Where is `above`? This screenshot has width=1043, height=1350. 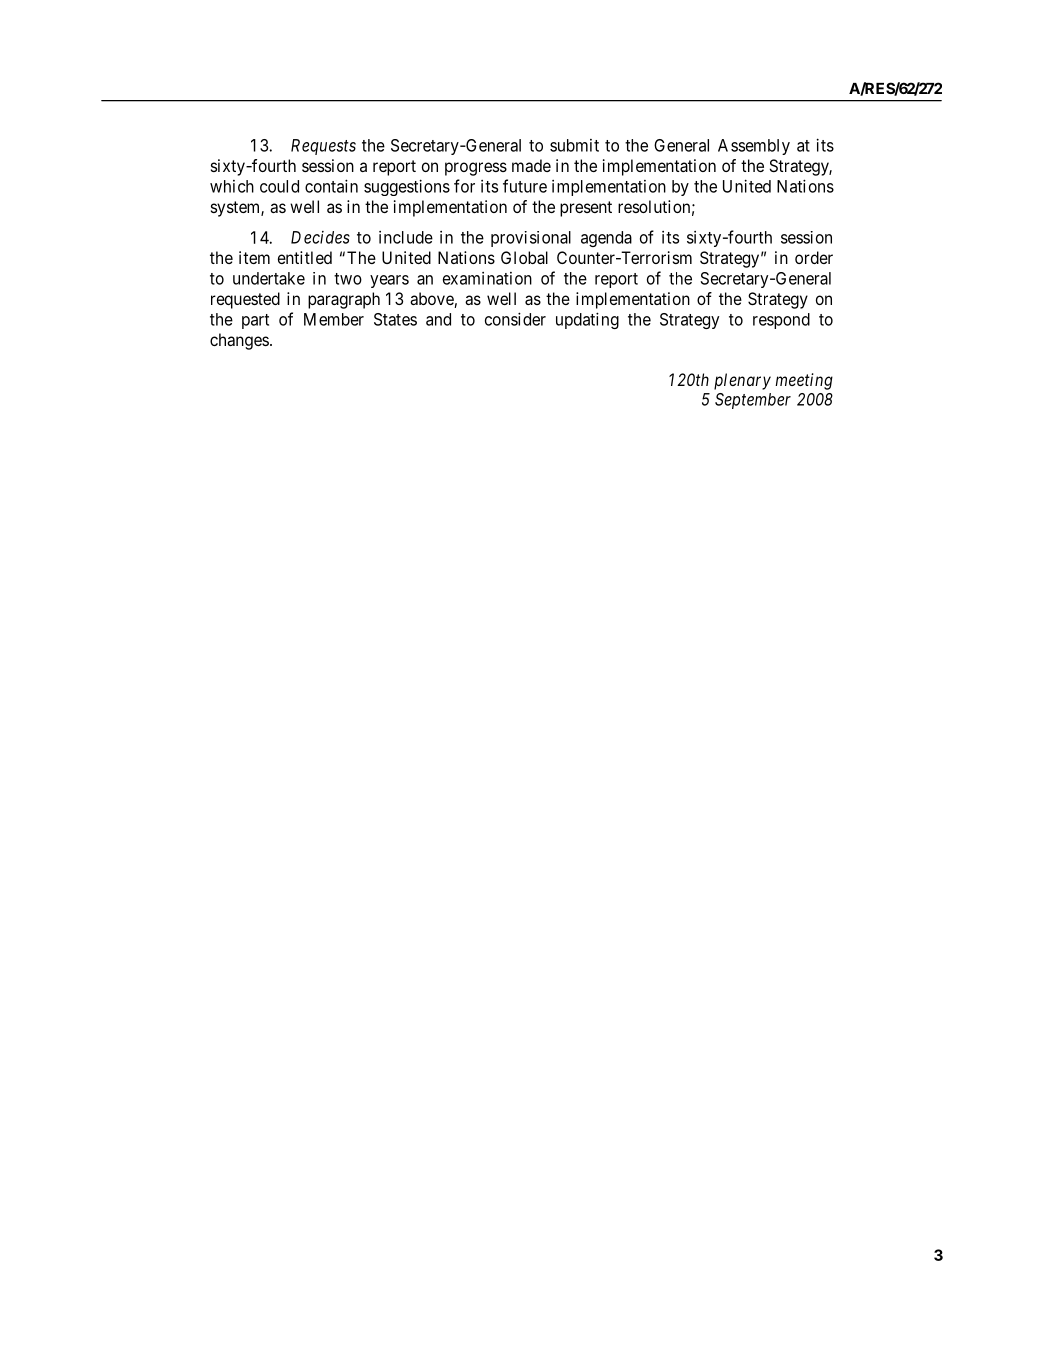
above is located at coordinates (432, 300).
